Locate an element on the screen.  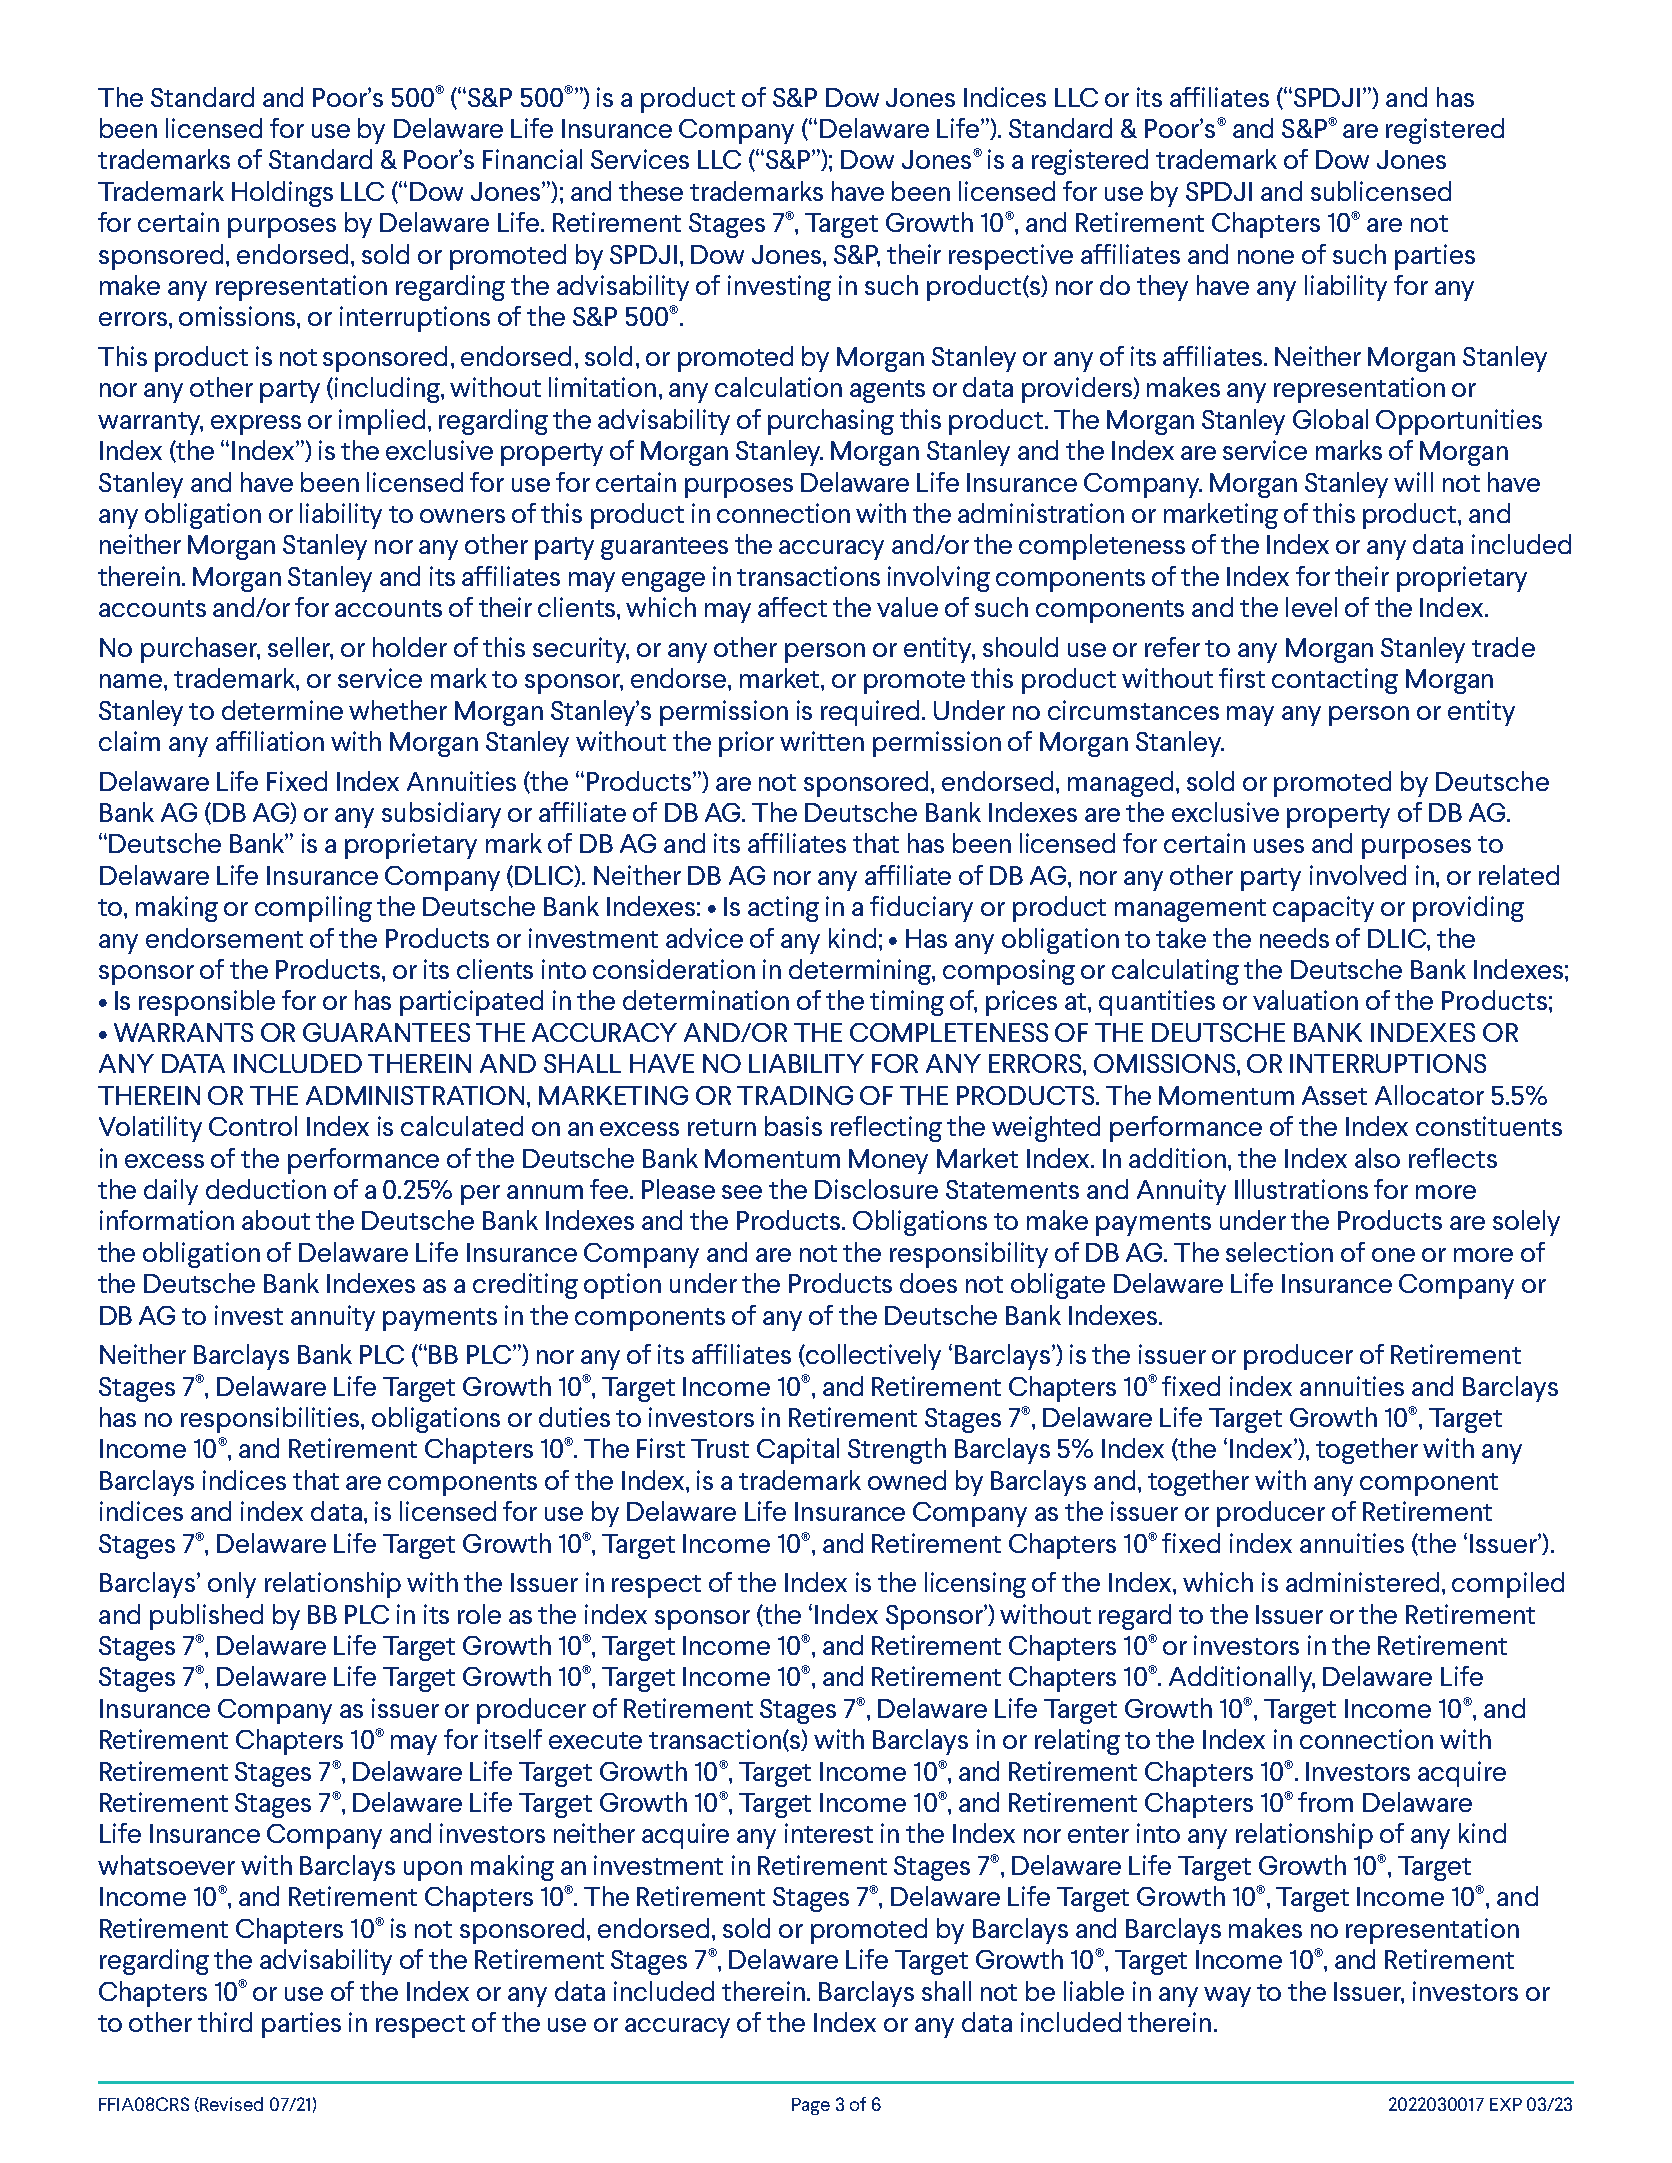
these is located at coordinates (651, 191).
